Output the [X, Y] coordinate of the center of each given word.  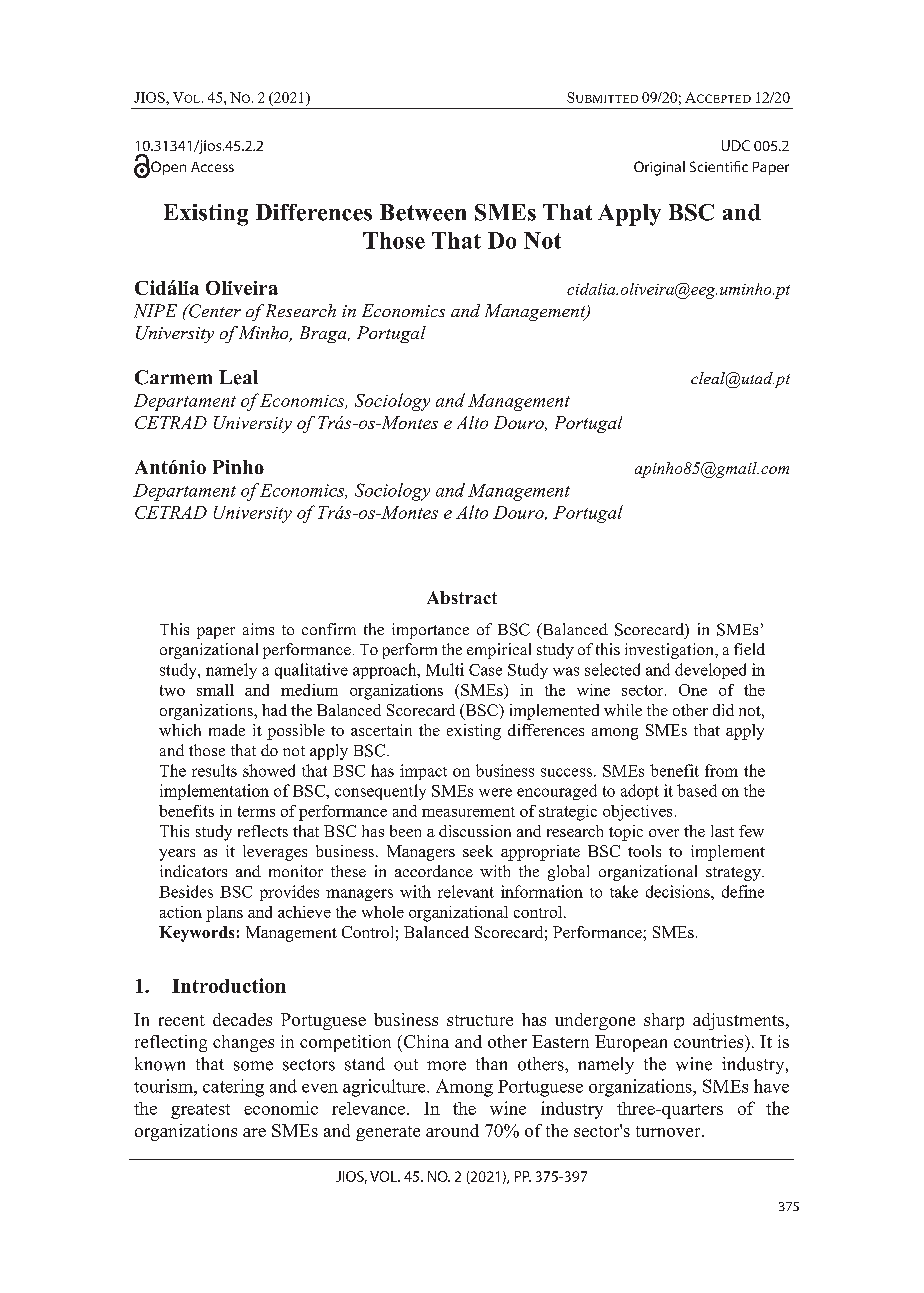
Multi [445, 669]
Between [423, 212]
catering [233, 1088]
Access [212, 167]
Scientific [719, 166]
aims [258, 629]
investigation [671, 651]
